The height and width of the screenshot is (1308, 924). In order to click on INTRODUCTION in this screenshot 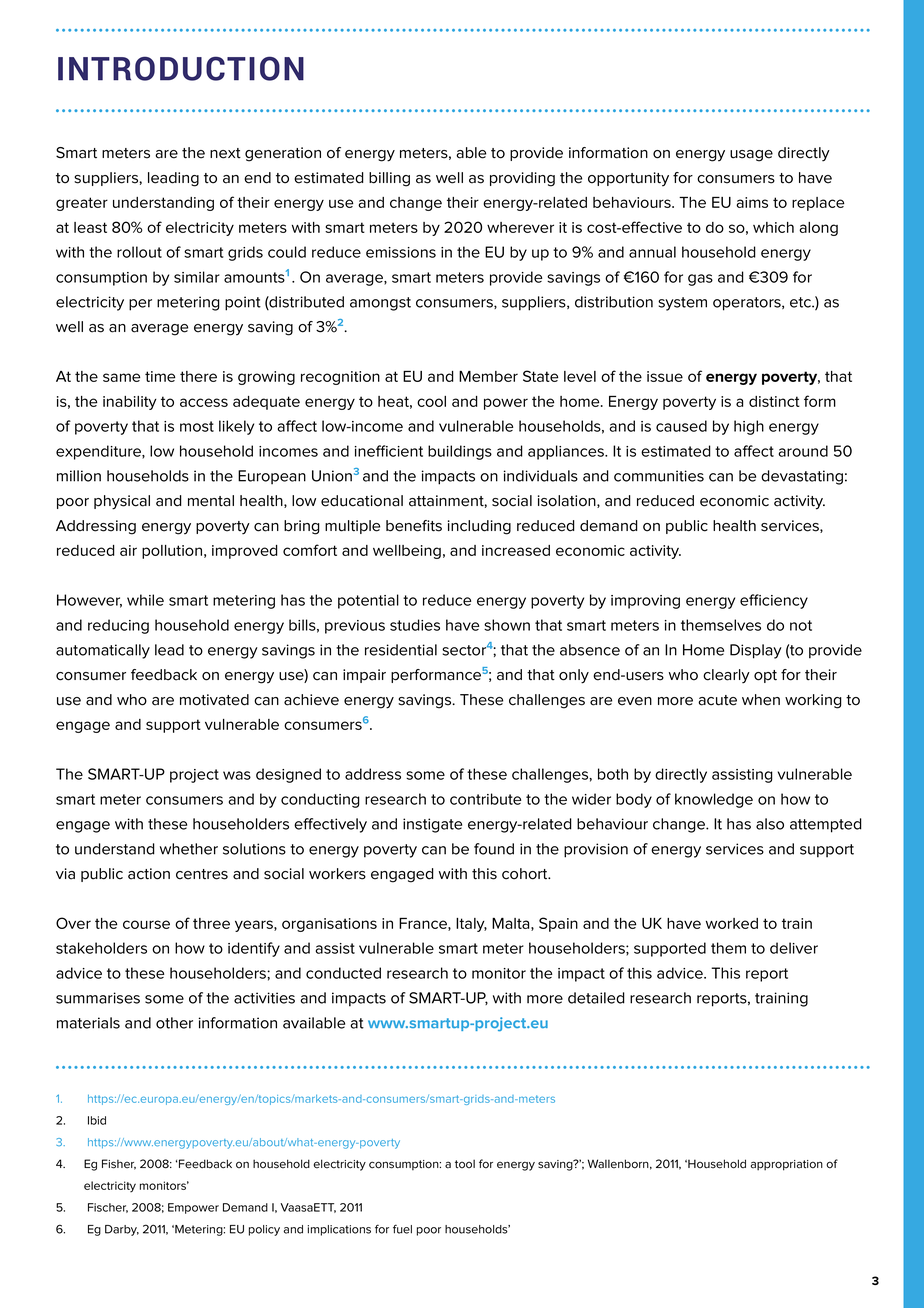, I will do `click(181, 68)`.
